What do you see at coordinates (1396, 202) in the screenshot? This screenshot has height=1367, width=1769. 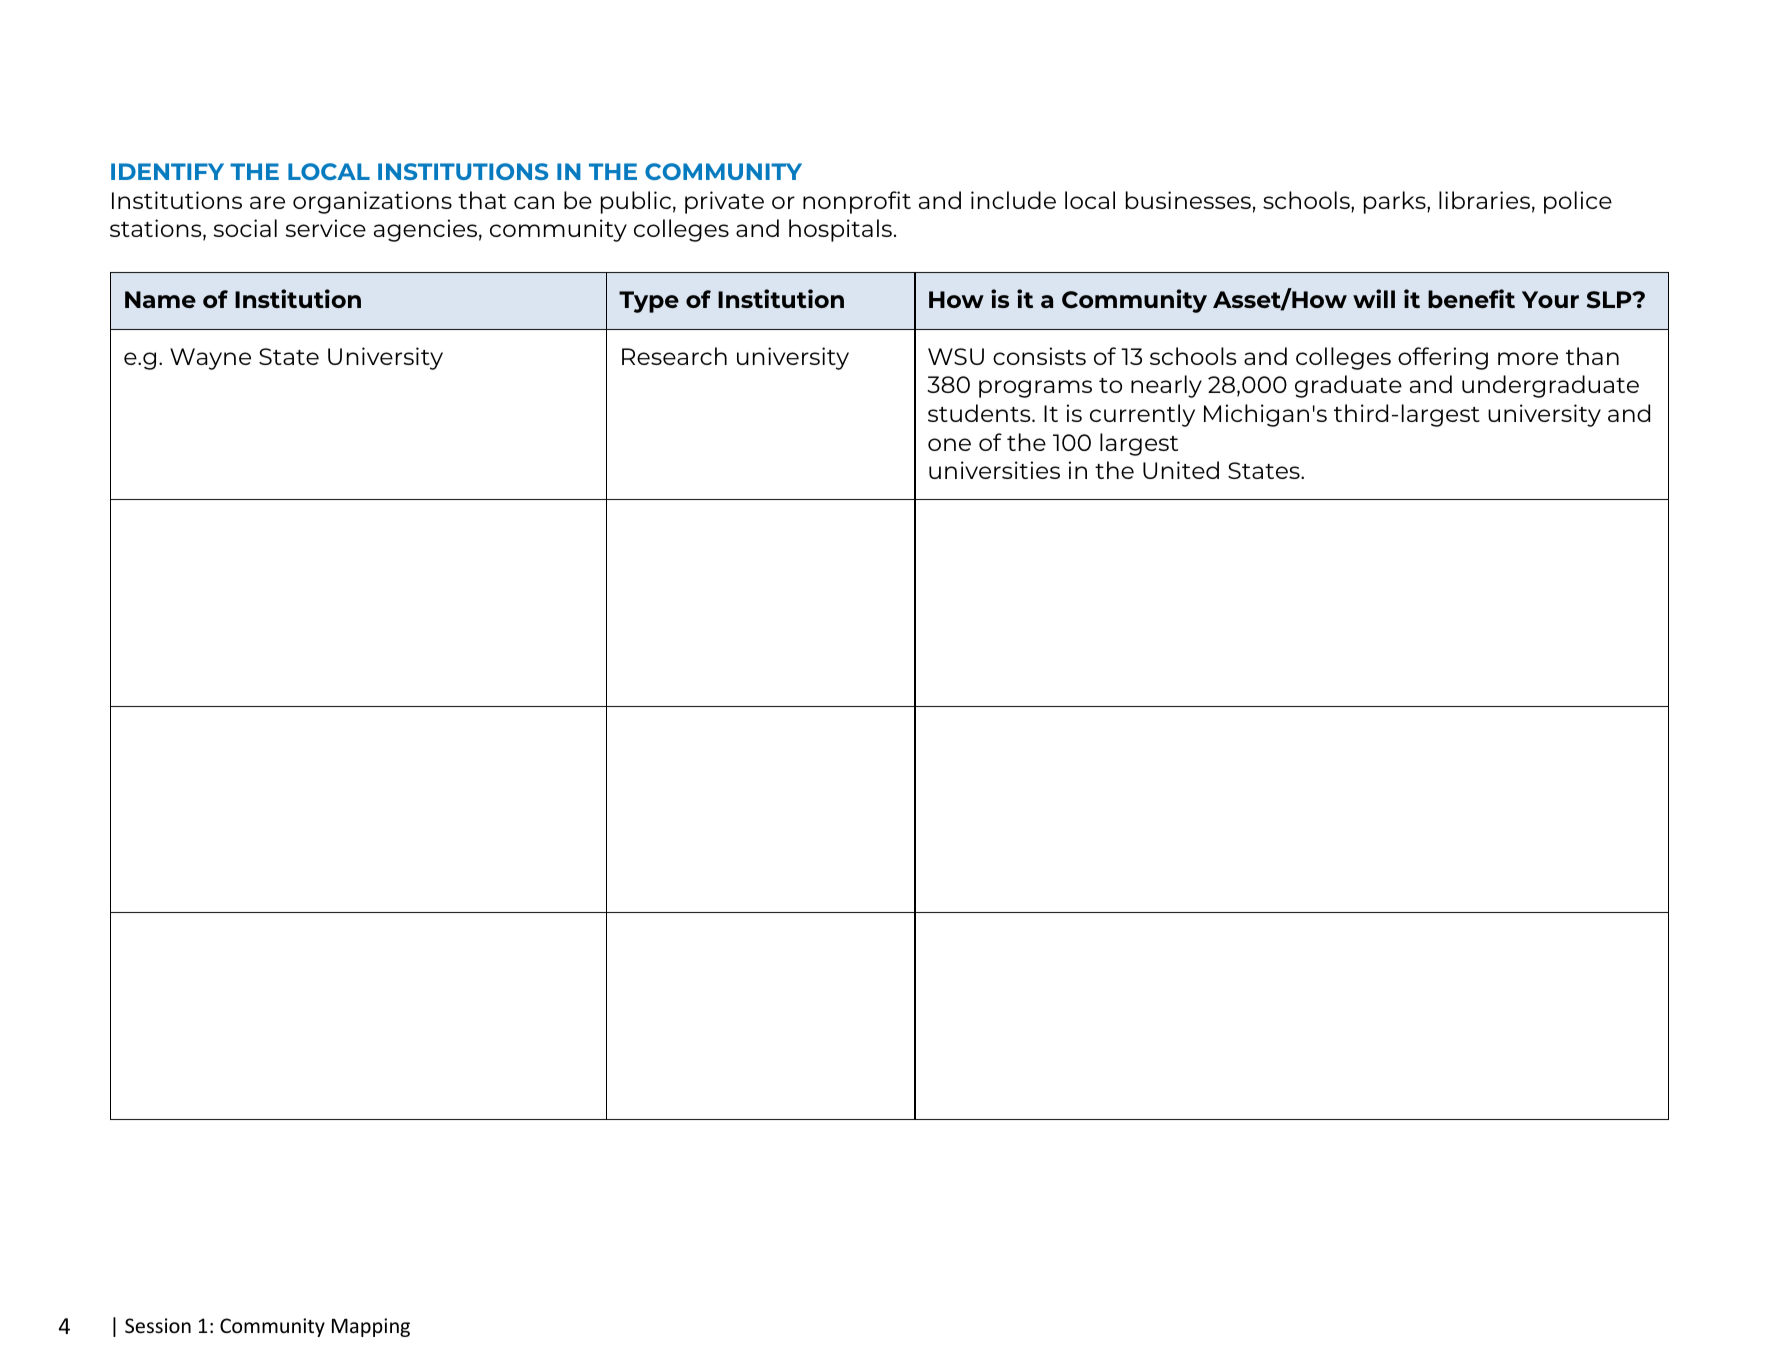 I see `parks` at bounding box center [1396, 202].
